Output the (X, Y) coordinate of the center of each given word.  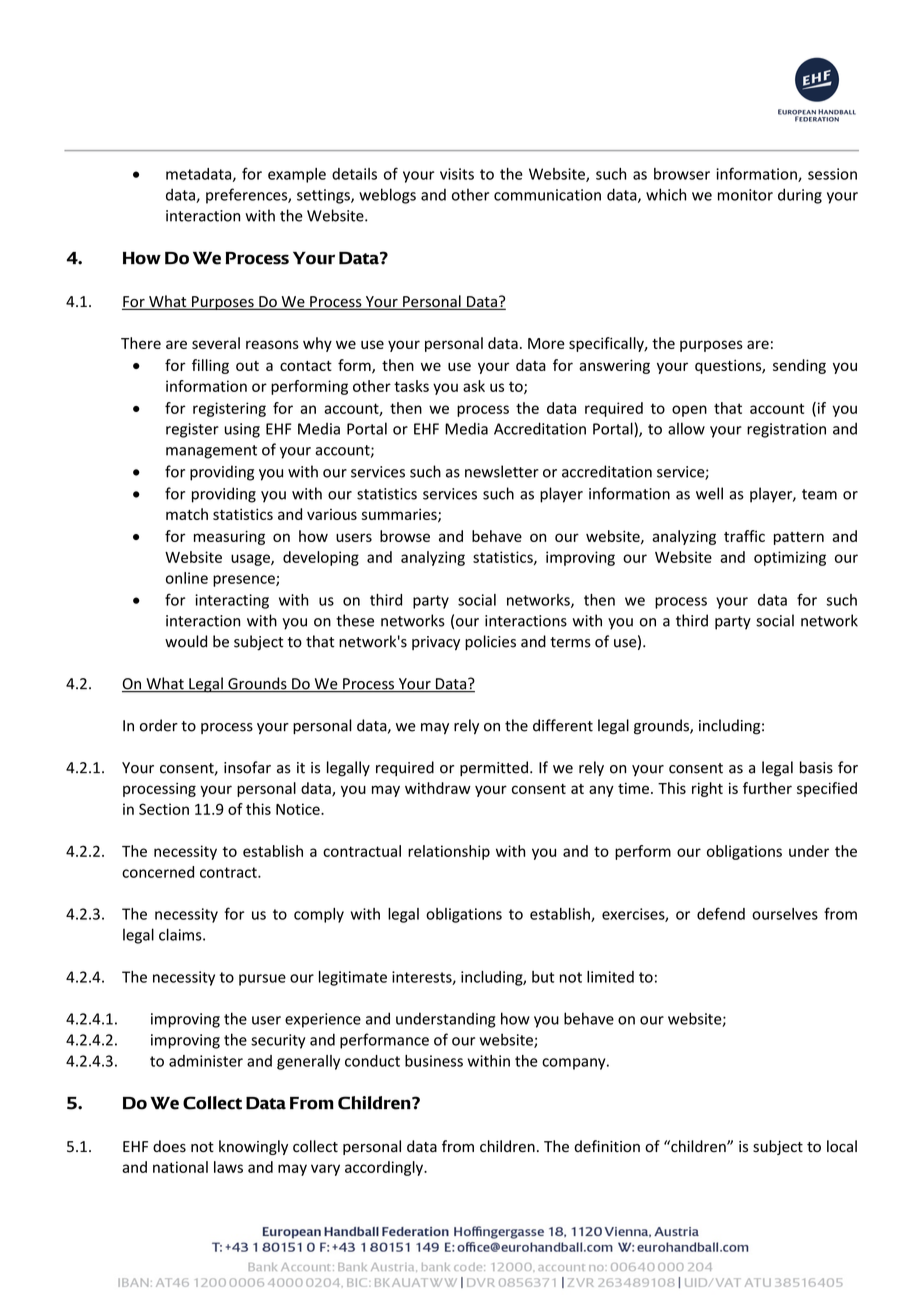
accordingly (385, 1168)
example (297, 175)
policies (490, 642)
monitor (745, 195)
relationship (449, 852)
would (186, 641)
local (842, 1146)
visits (457, 174)
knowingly (253, 1147)
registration (786, 430)
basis (816, 767)
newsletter (502, 471)
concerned (158, 872)
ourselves (785, 914)
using (242, 430)
